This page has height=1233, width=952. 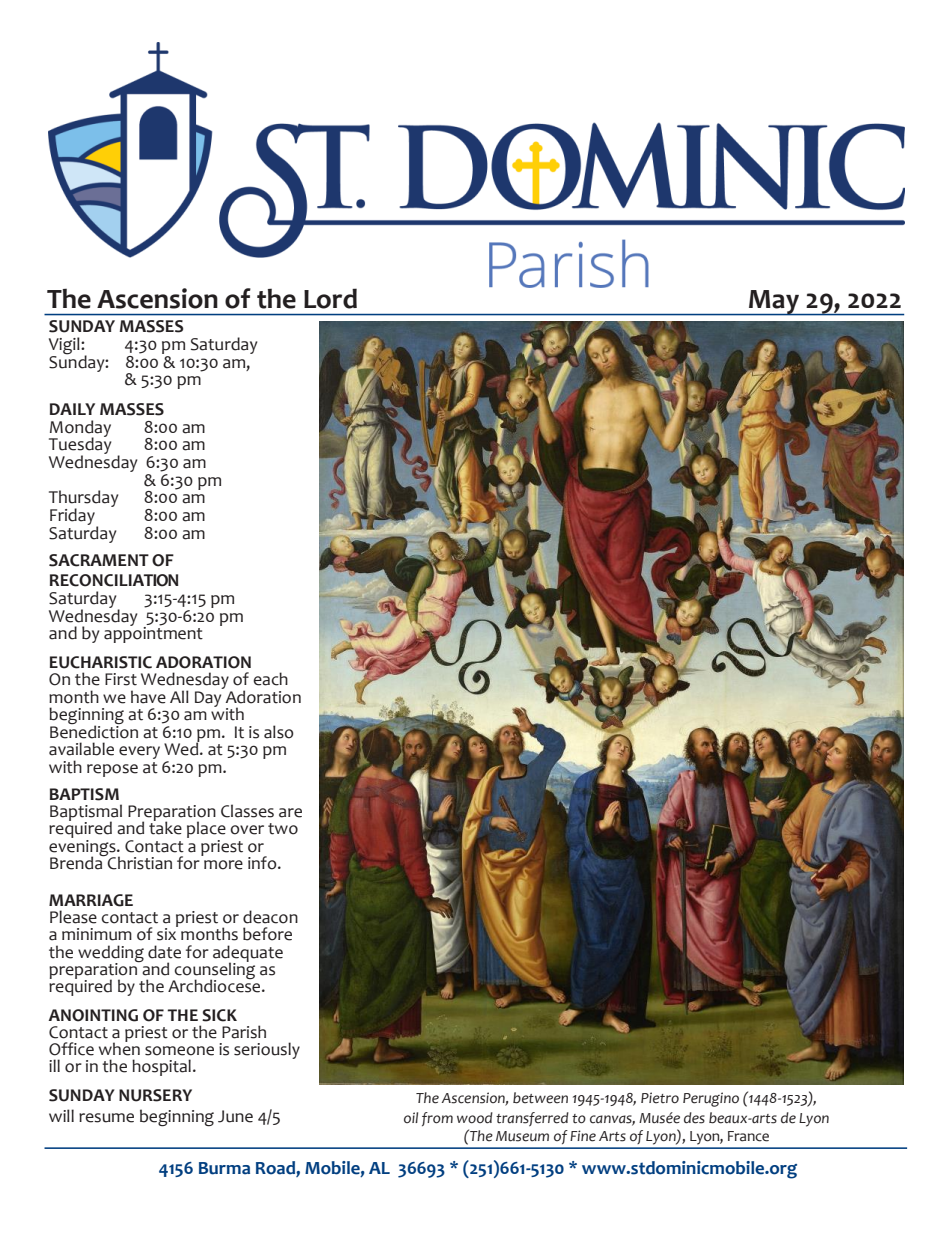 What do you see at coordinates (283, 829) in the page?
I see `two` at bounding box center [283, 829].
